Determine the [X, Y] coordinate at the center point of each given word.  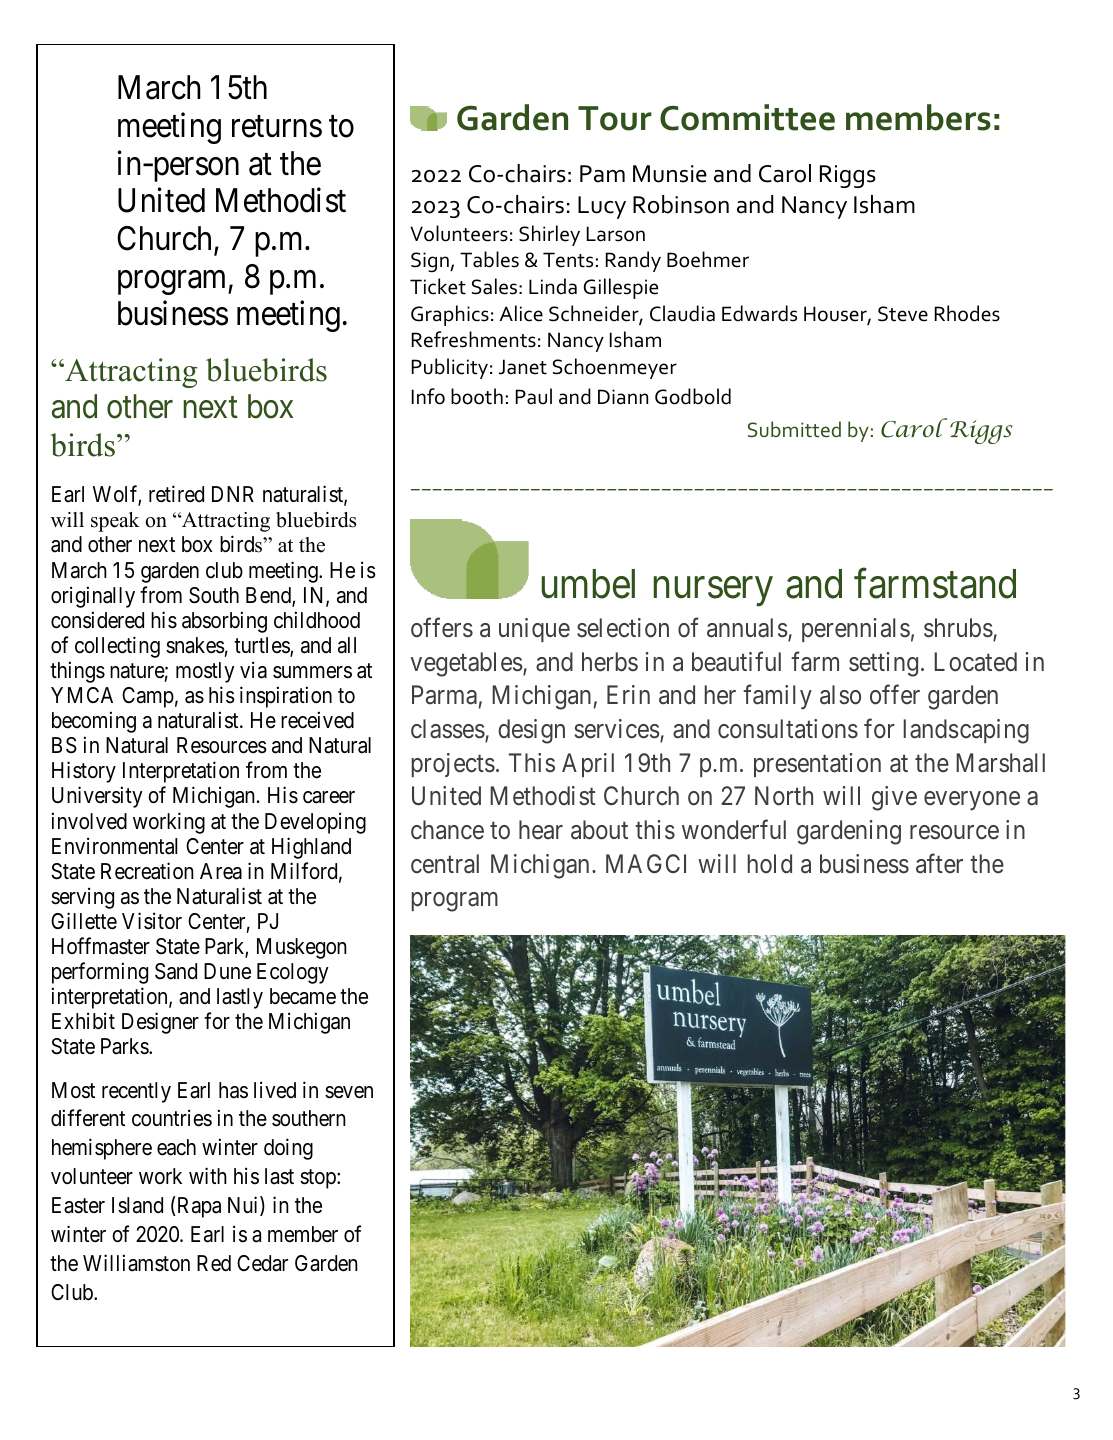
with [208, 1175]
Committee [747, 117]
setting [883, 664]
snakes [195, 645]
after [939, 863]
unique [534, 630]
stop [319, 1179]
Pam [602, 174]
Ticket [438, 286]
